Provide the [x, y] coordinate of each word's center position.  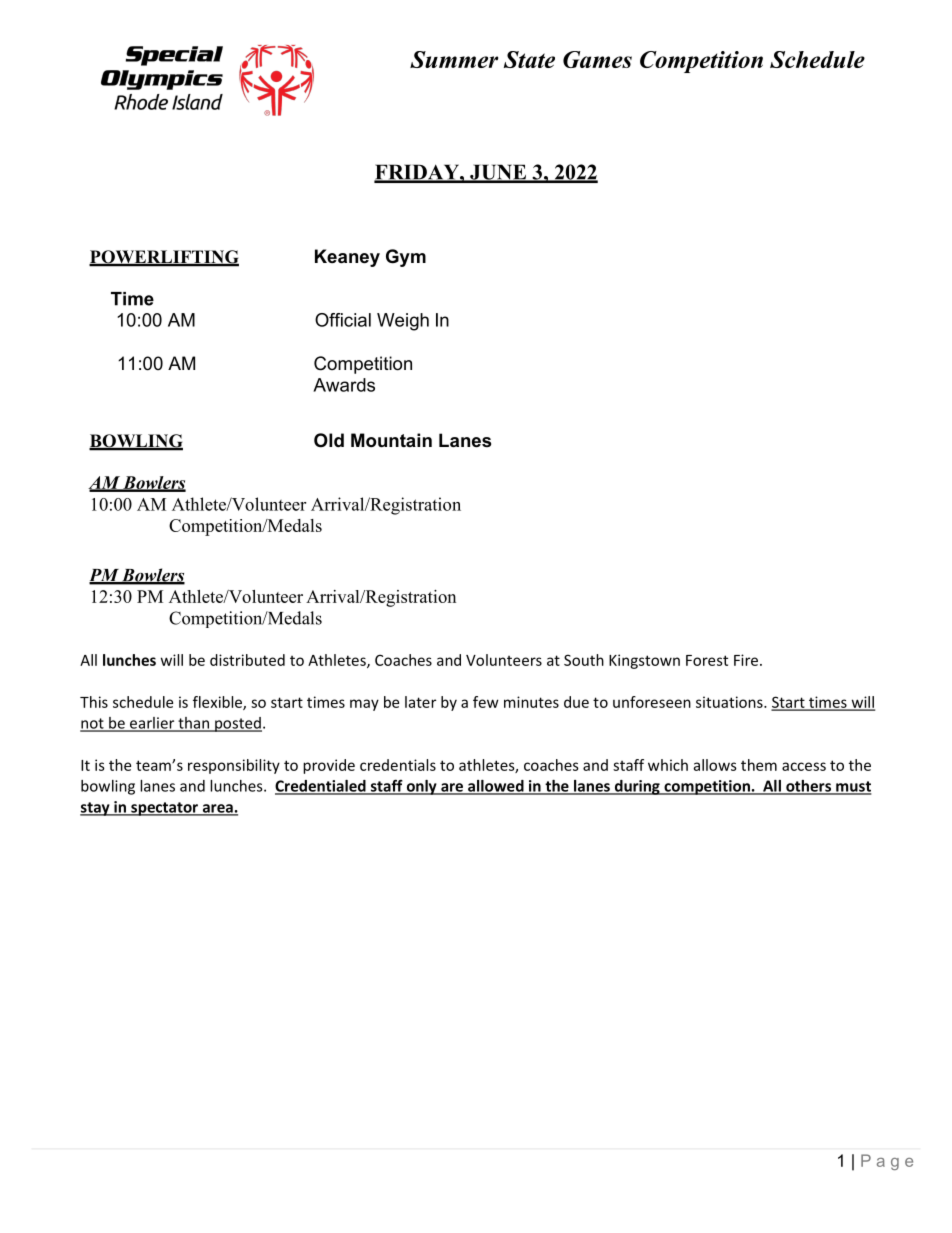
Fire [746, 660]
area [217, 809]
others [808, 787]
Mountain [391, 440]
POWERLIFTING [164, 258]
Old [329, 440]
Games [597, 59]
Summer [454, 59]
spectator [164, 809]
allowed [496, 787]
